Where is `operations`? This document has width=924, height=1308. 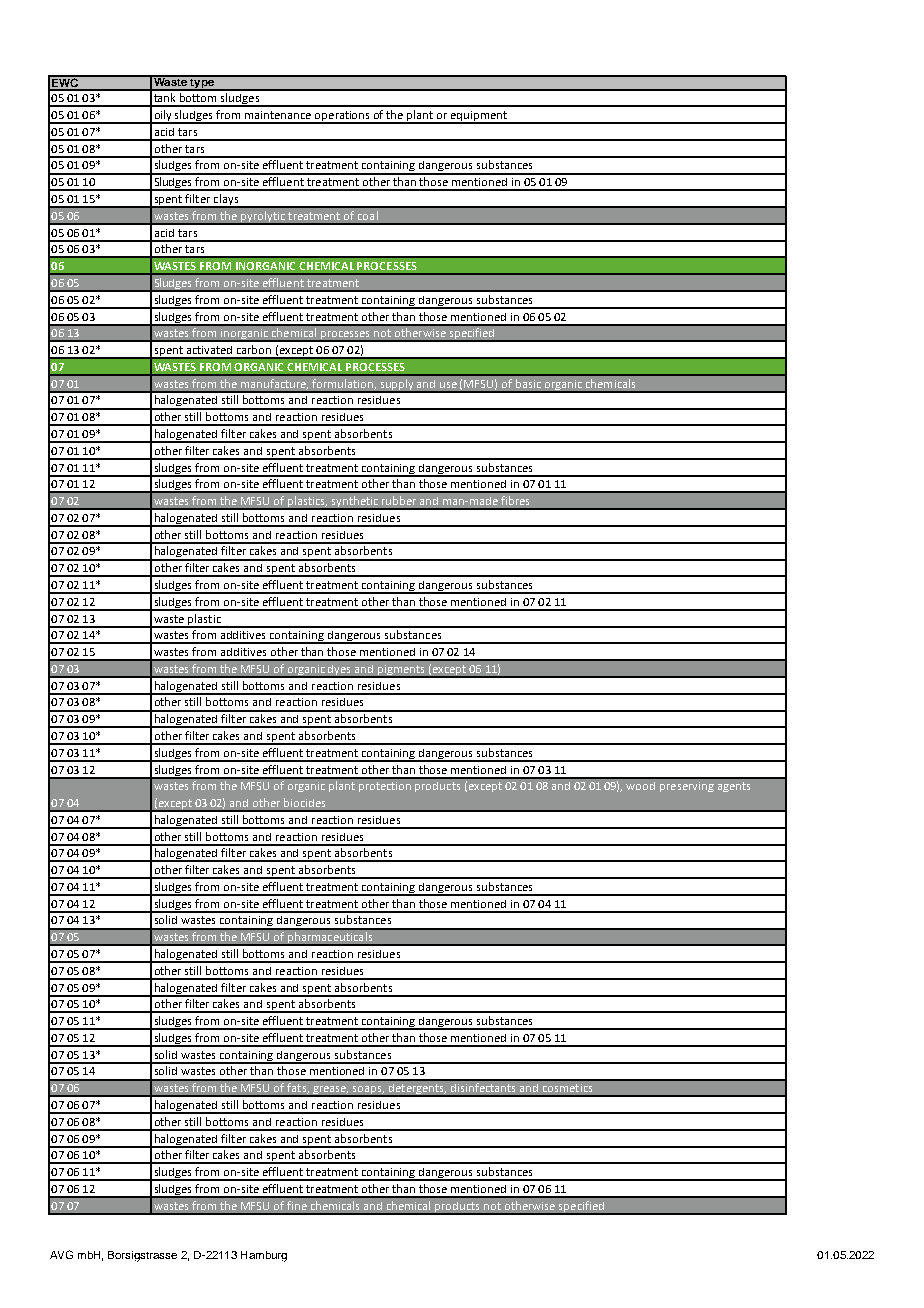
operations is located at coordinates (343, 117).
